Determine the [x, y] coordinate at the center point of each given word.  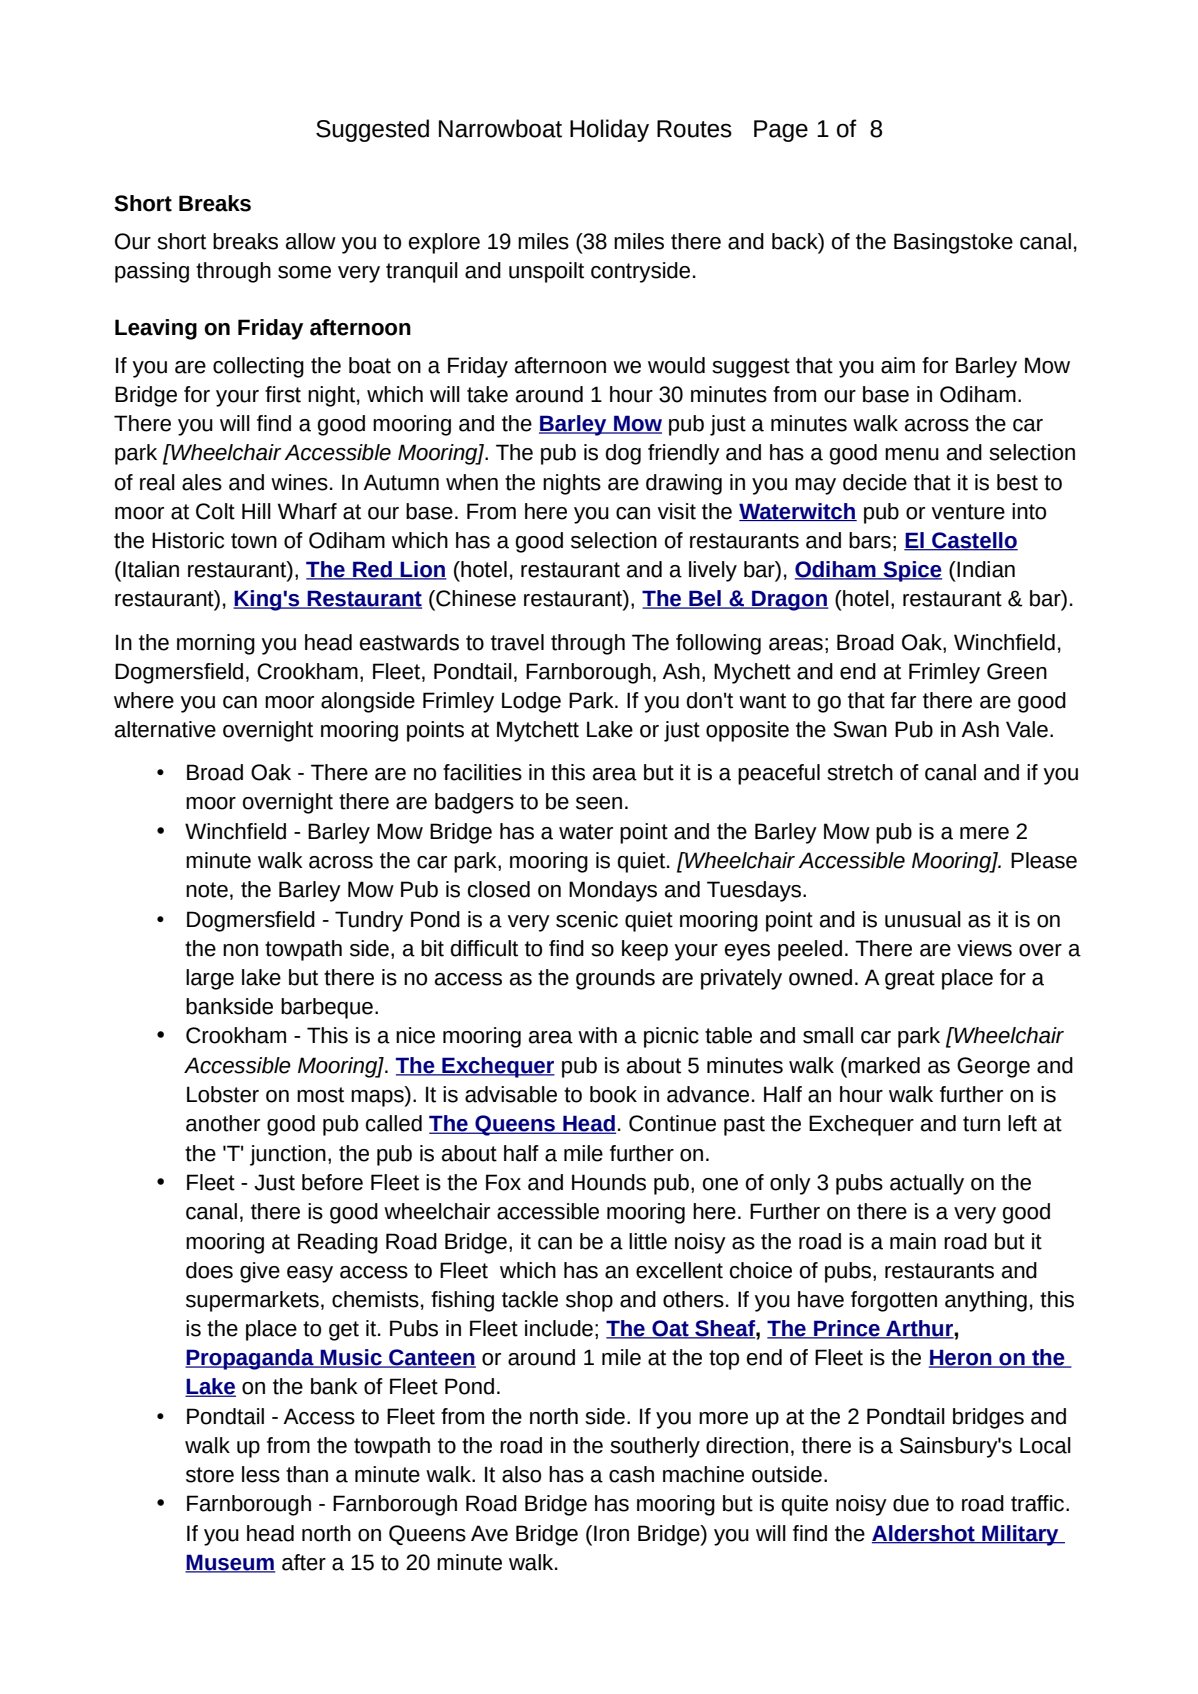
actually [927, 1184]
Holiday [609, 130]
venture [968, 512]
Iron [611, 1533]
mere [984, 833]
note [207, 890]
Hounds [609, 1182]
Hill [256, 511]
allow [311, 241]
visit [677, 511]
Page [781, 131]
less [261, 1474]
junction [288, 1155]
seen [599, 803]
